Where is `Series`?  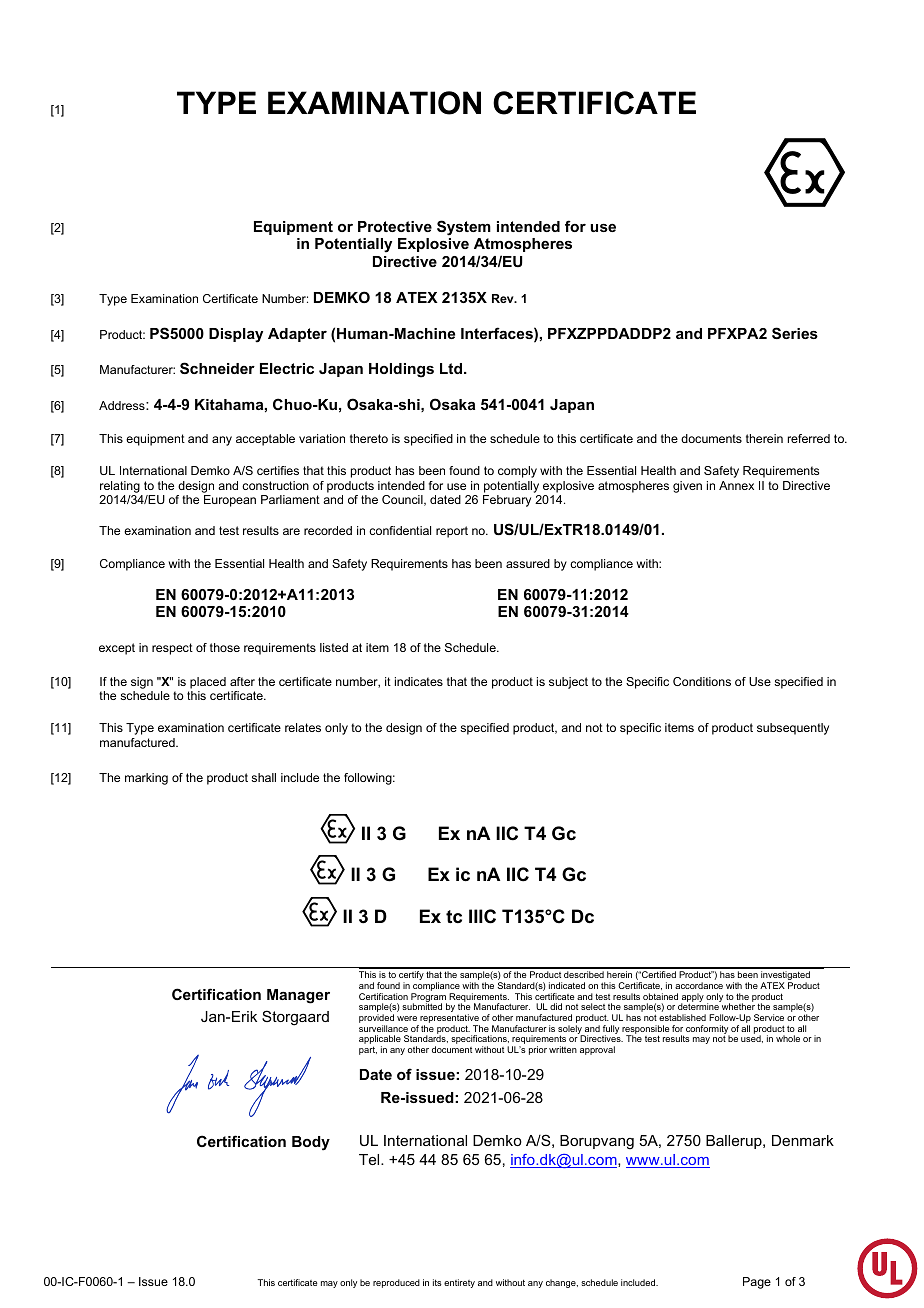
Series is located at coordinates (795, 333).
